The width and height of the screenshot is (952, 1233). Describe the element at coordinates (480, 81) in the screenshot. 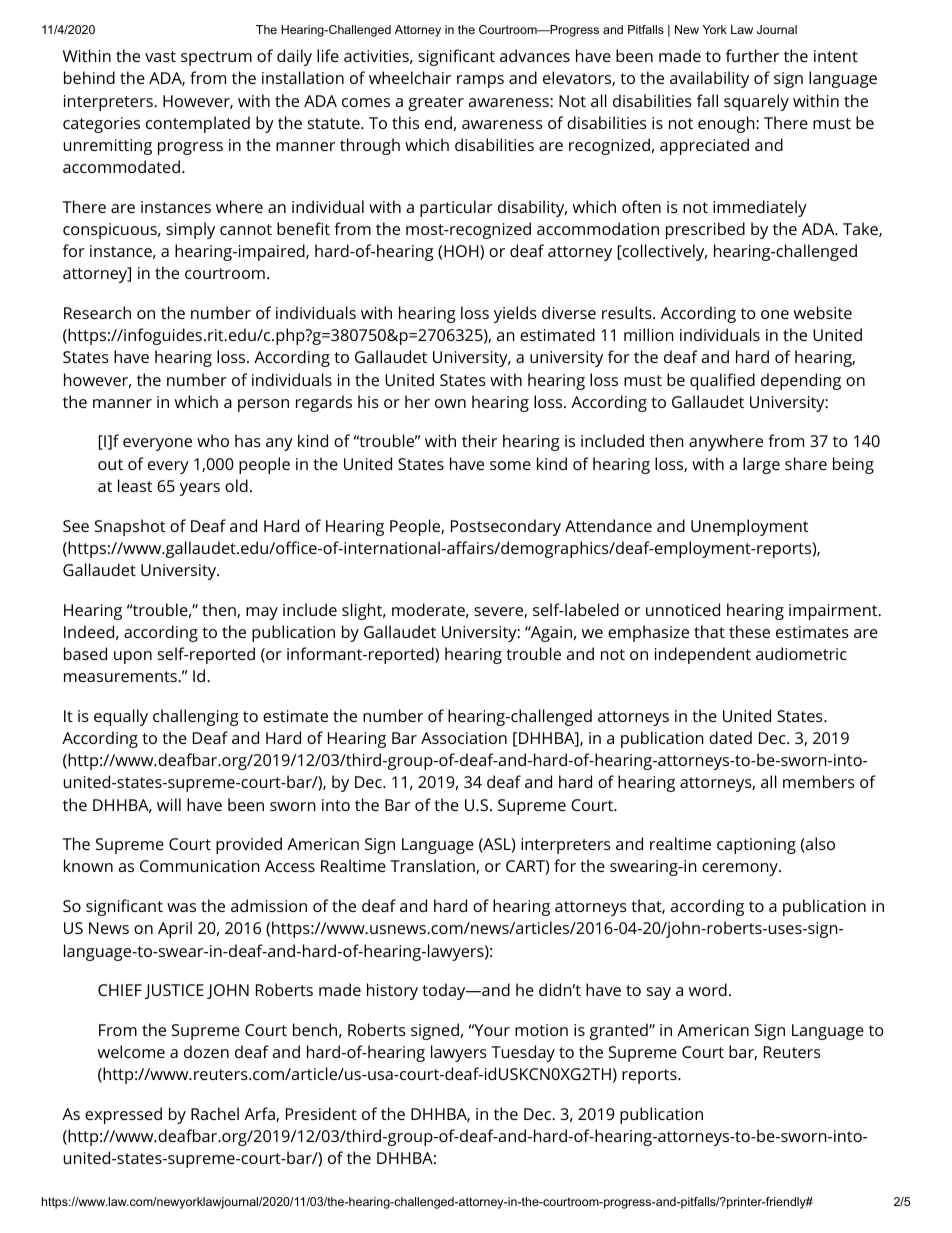

I see `ramps` at that location.
